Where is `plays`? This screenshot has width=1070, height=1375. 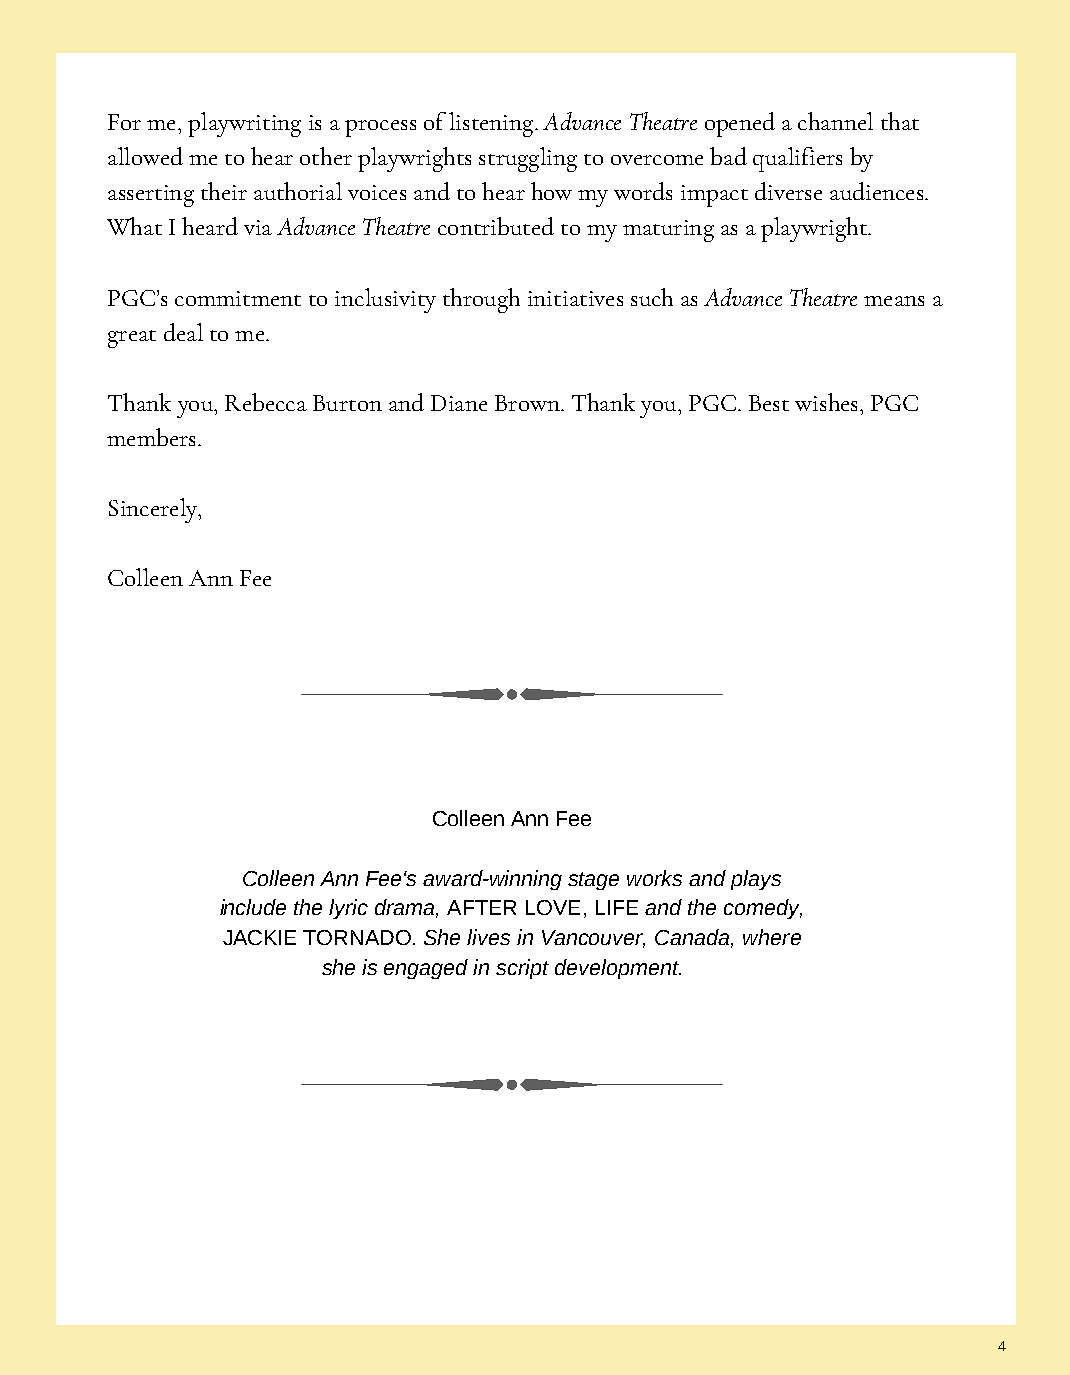
plays is located at coordinates (756, 880).
